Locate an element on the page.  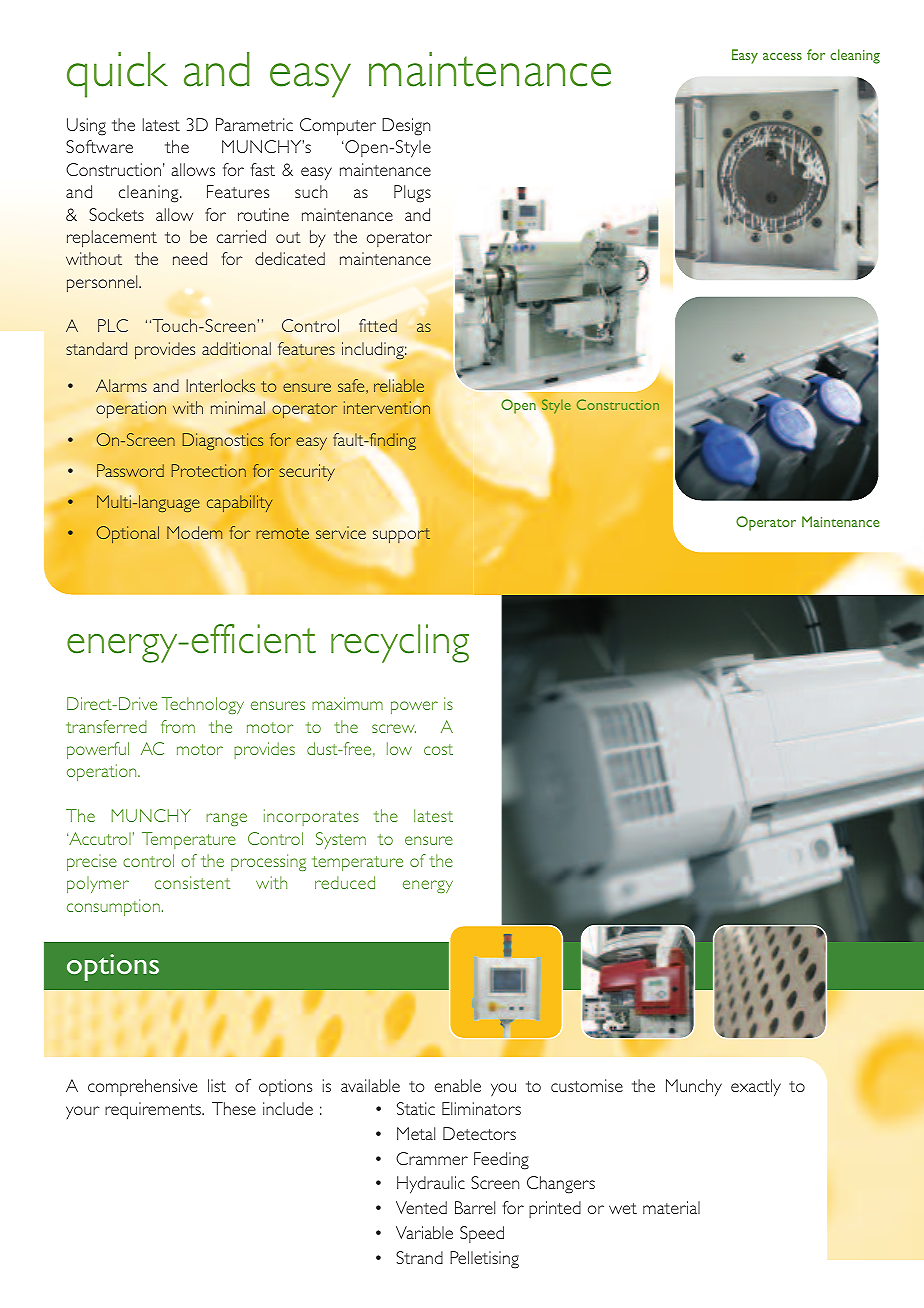
Design is located at coordinates (406, 127).
